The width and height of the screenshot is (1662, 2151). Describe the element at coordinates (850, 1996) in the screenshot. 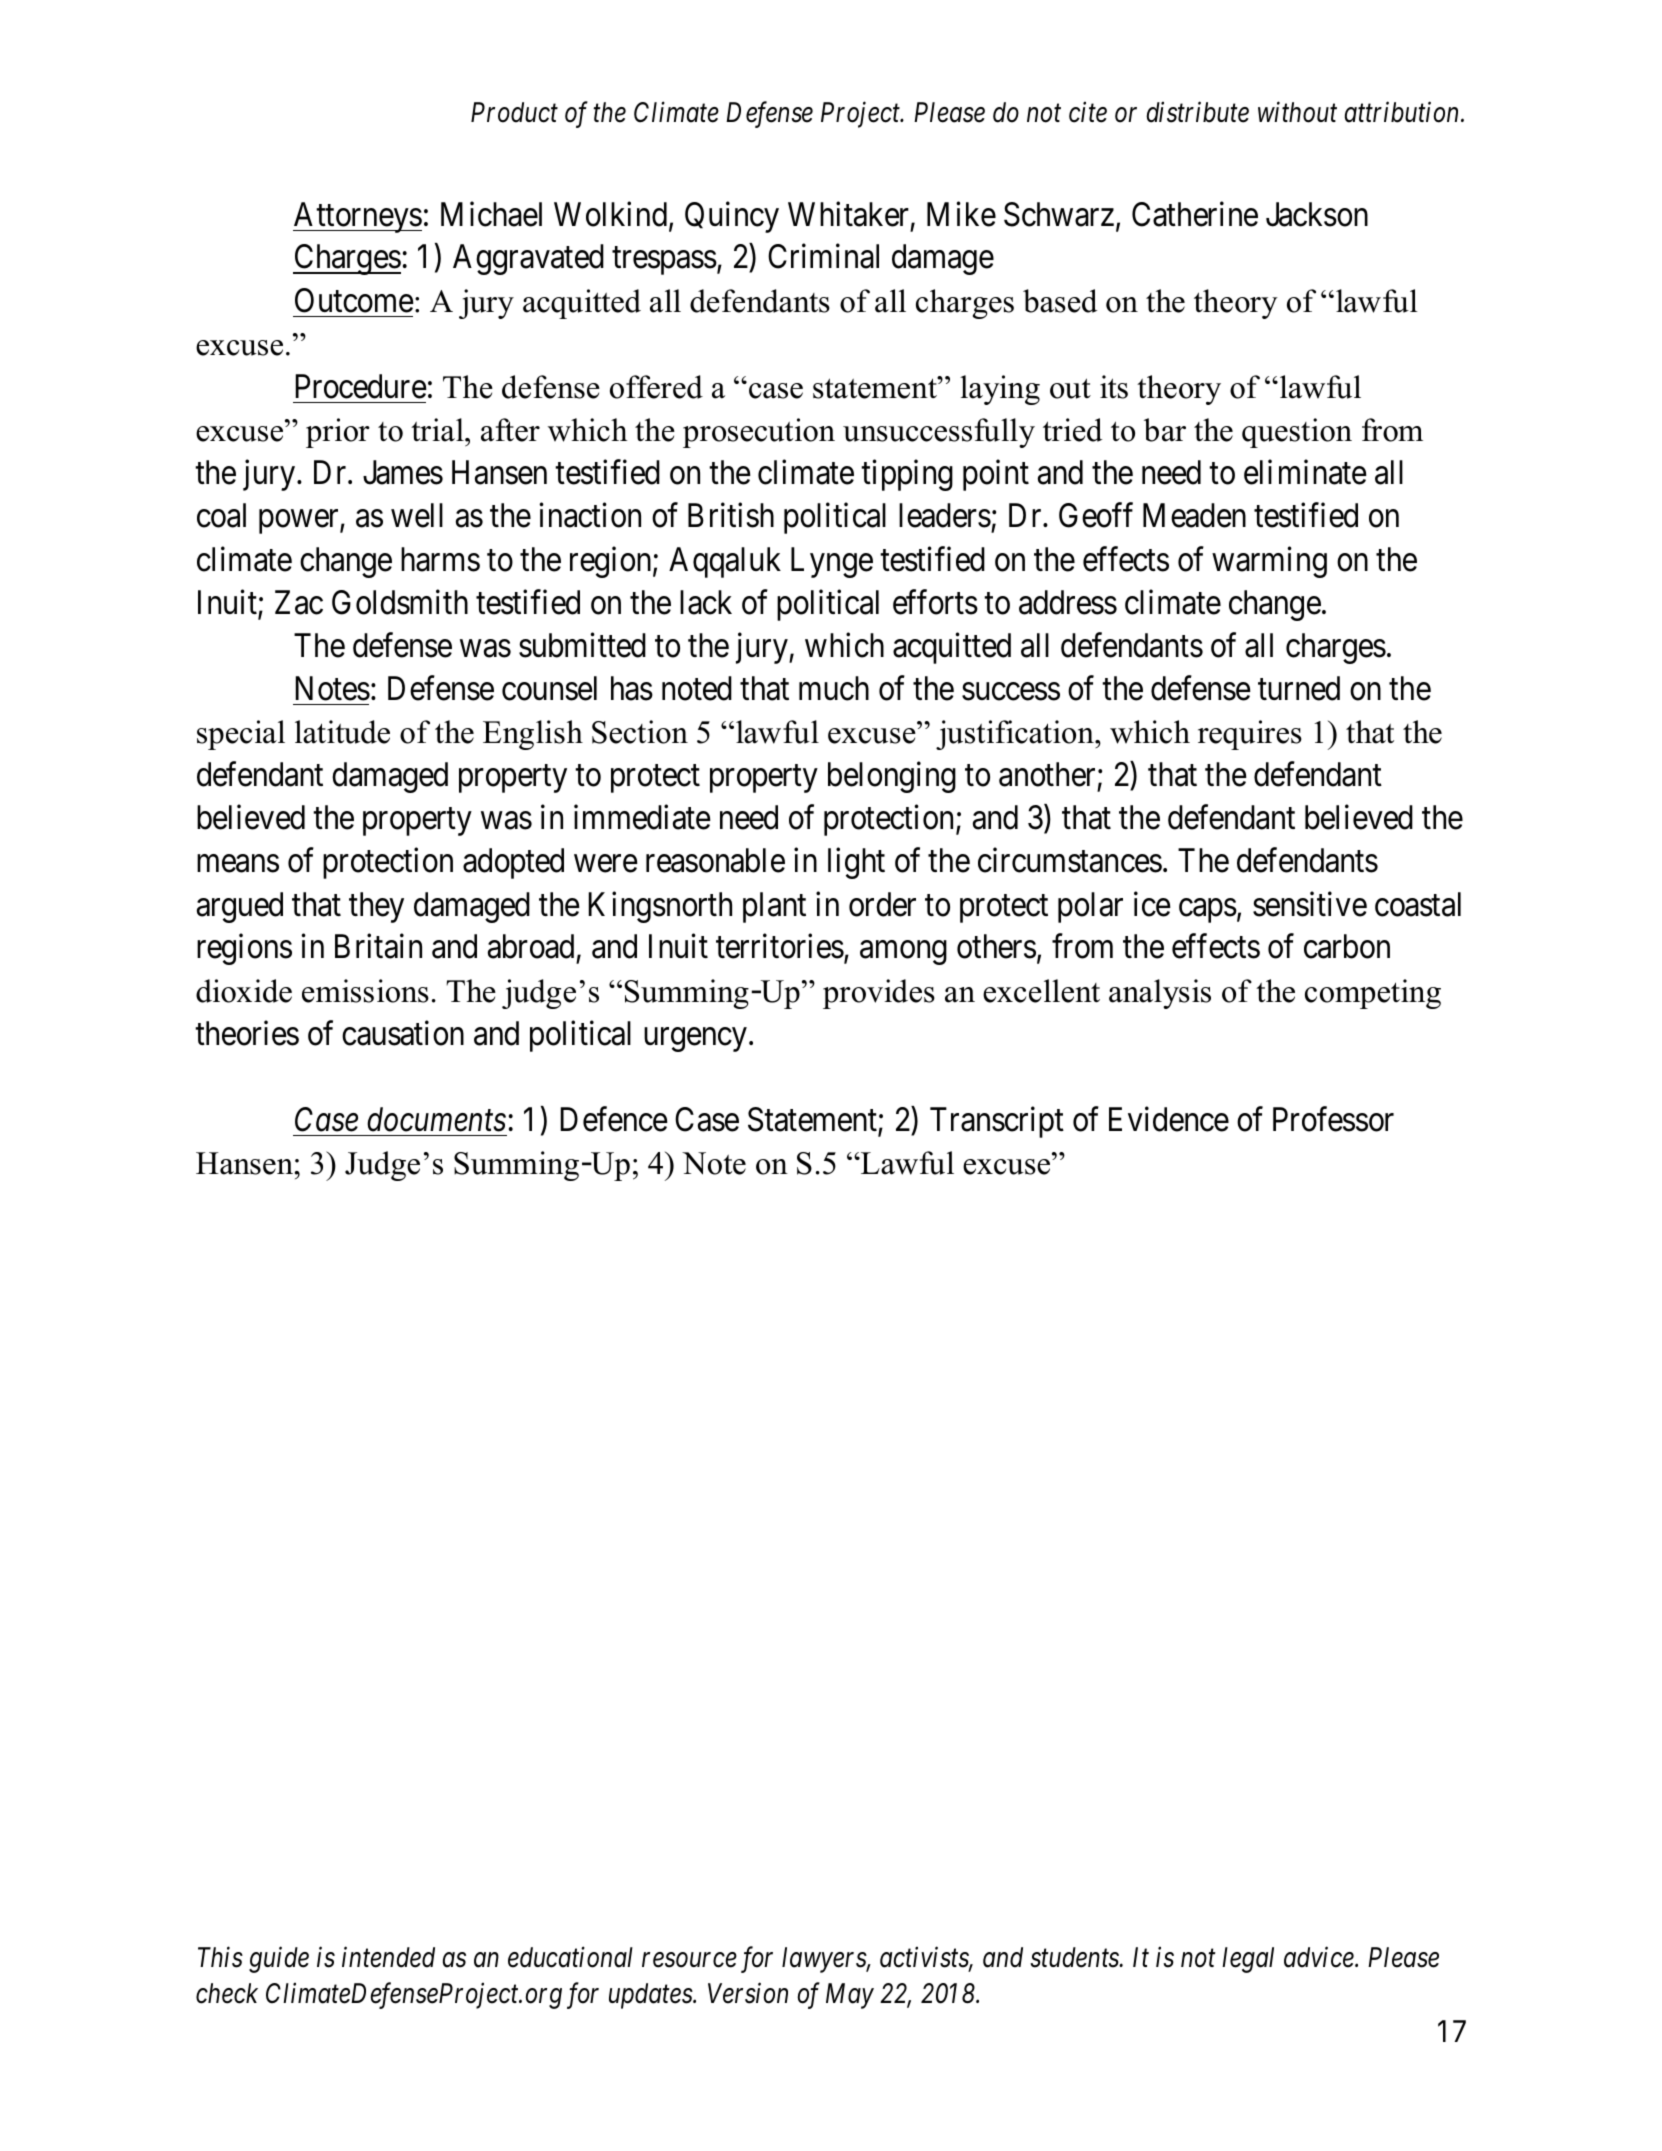

I see `May` at that location.
